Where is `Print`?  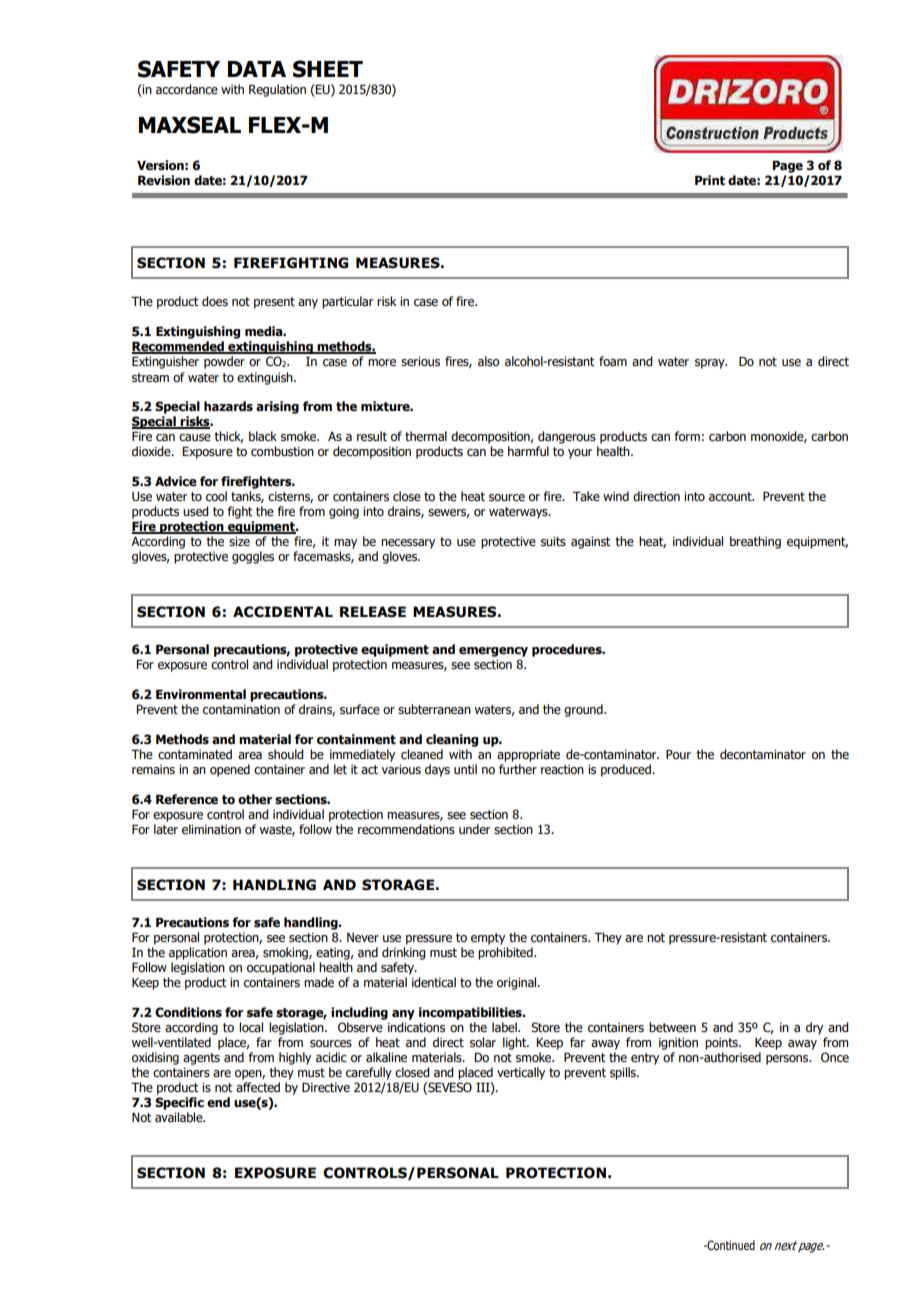 Print is located at coordinates (710, 180).
